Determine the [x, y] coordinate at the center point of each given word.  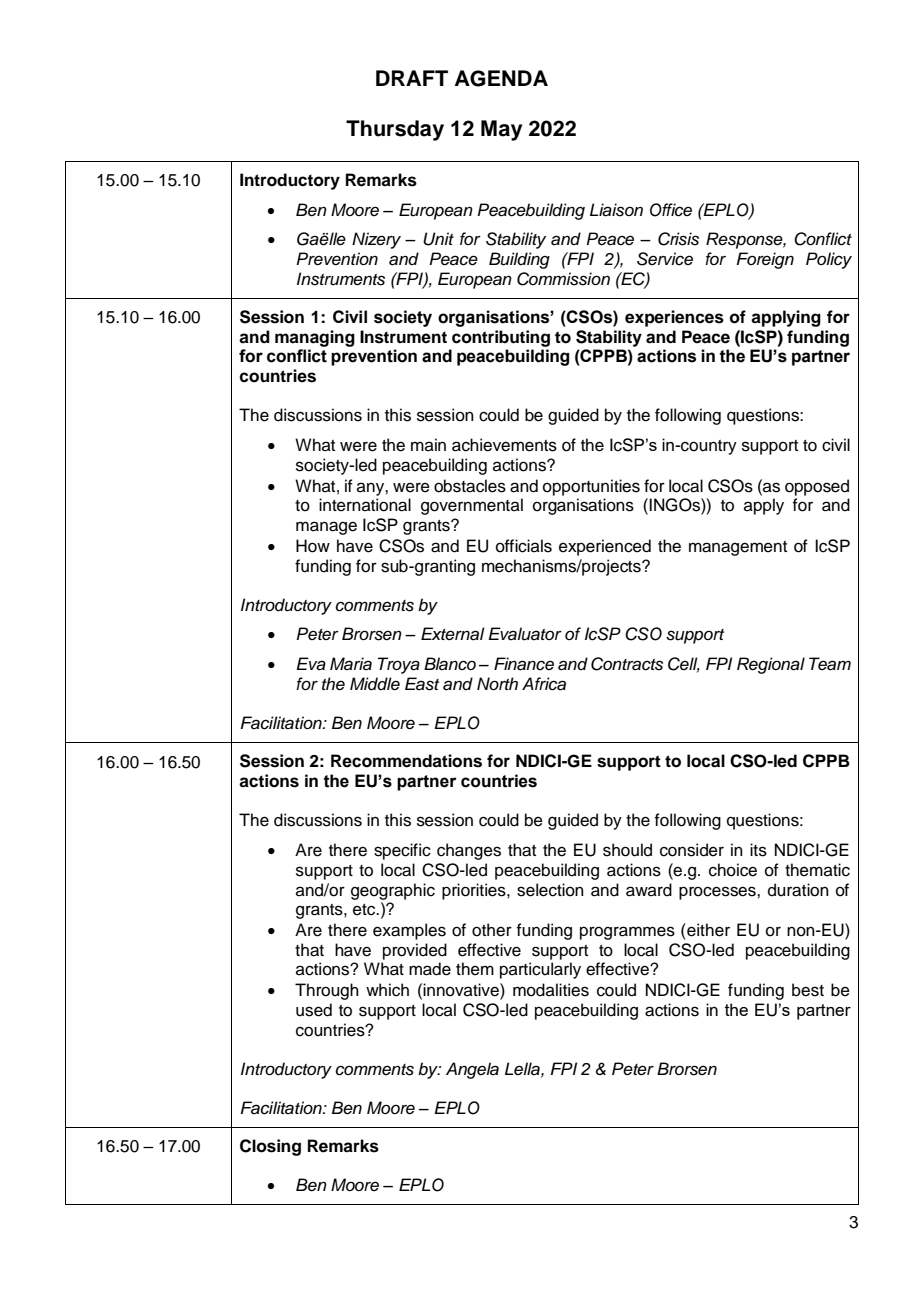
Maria [351, 664]
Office [671, 210]
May [501, 130]
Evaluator [525, 634]
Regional [771, 665]
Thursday [395, 130]
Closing [270, 1147]
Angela [472, 1070]
